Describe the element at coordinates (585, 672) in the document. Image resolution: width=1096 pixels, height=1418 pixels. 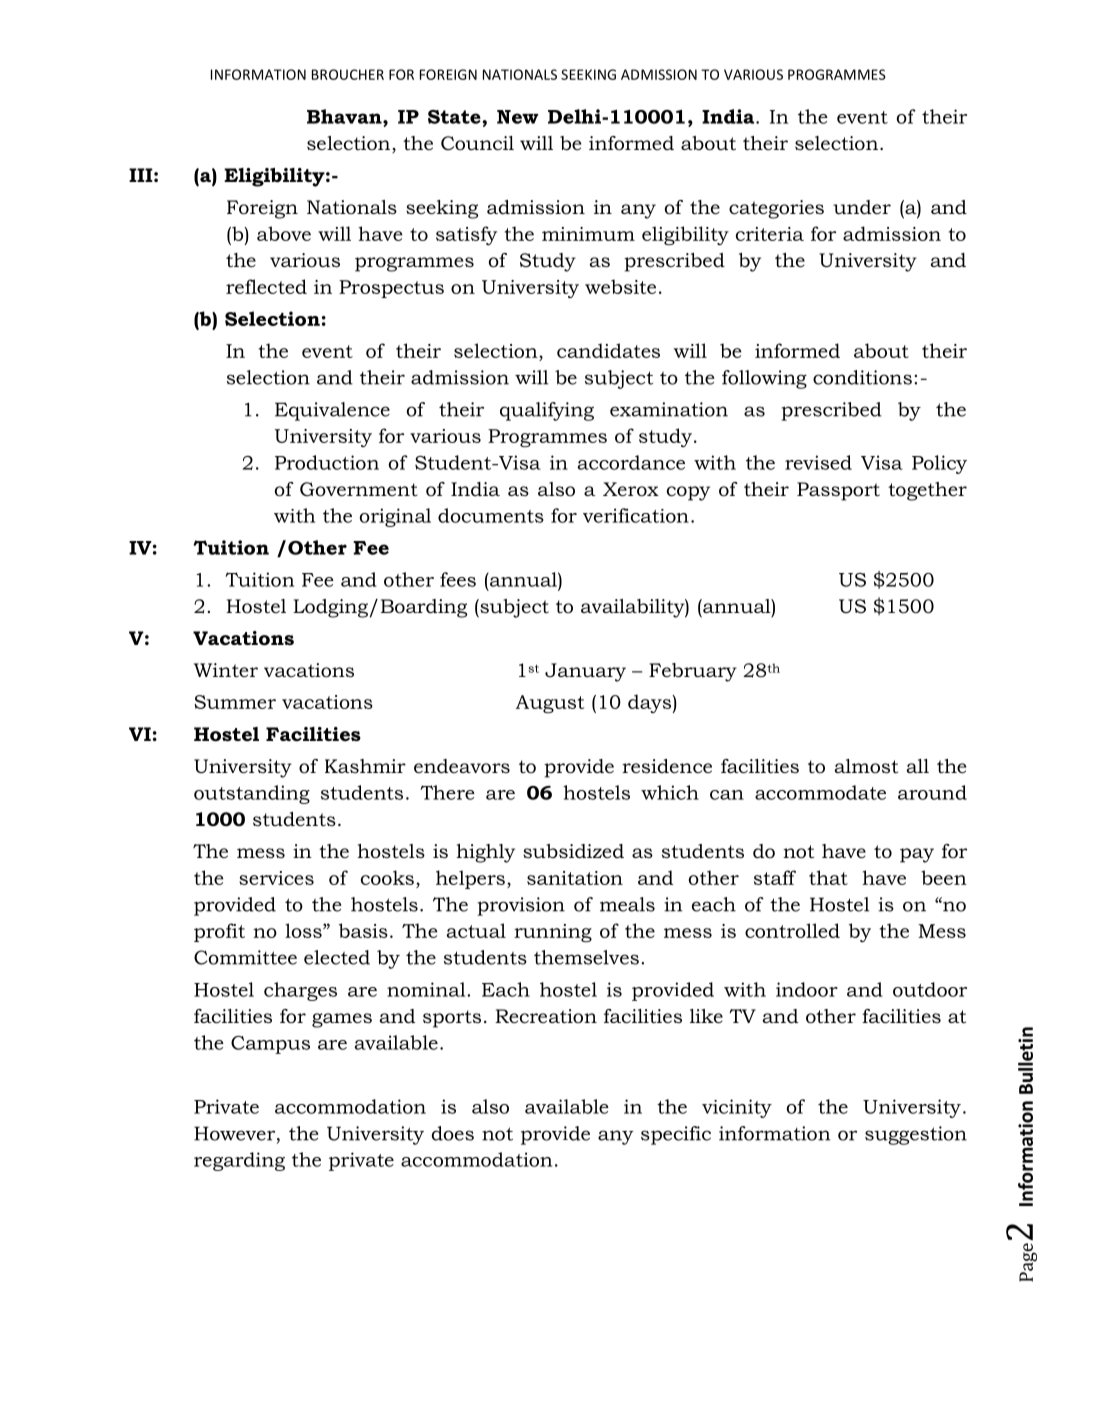
I see `January` at that location.
